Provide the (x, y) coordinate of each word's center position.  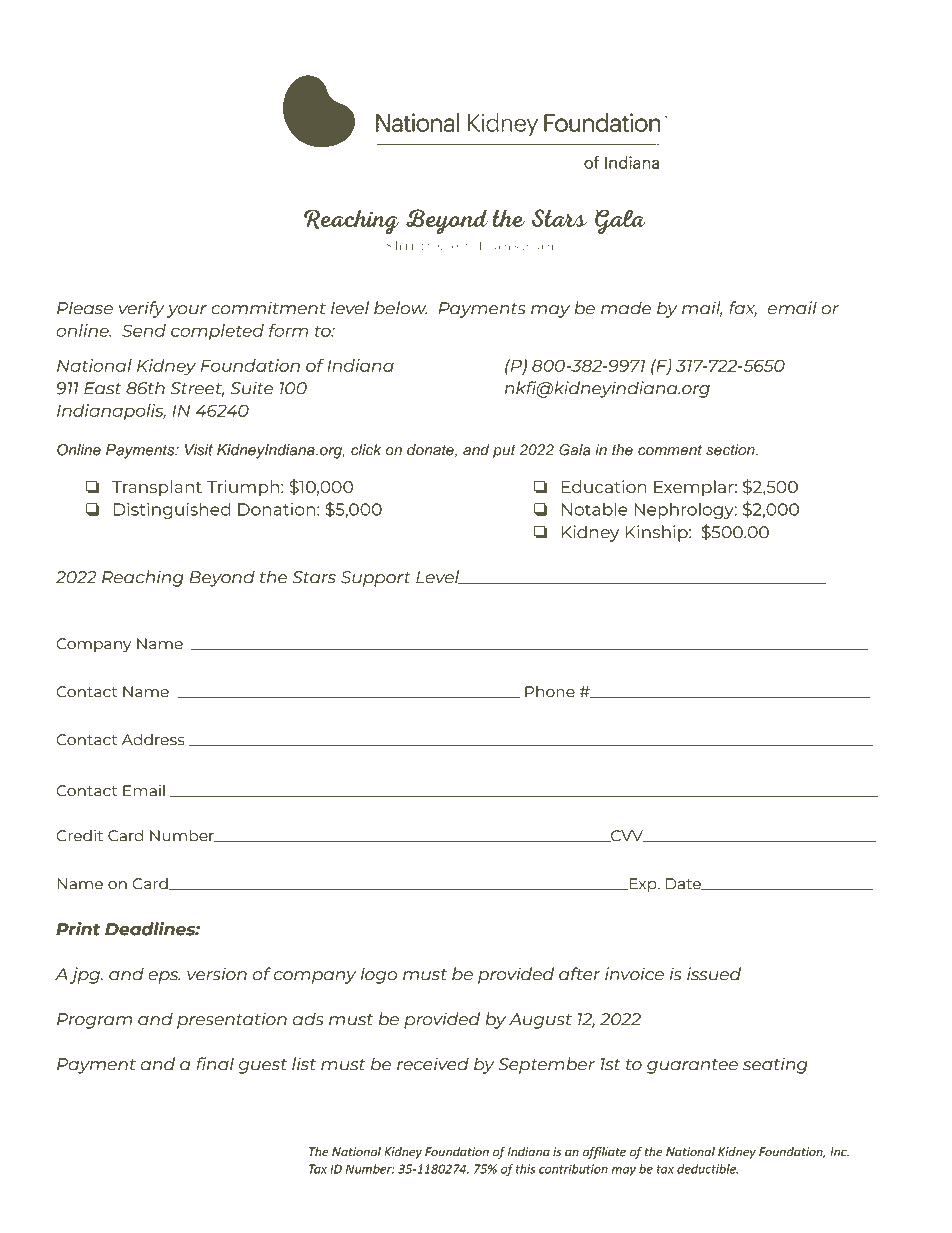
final (215, 1064)
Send (144, 330)
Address (153, 739)
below (400, 308)
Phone (550, 691)
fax (743, 309)
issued (714, 974)
